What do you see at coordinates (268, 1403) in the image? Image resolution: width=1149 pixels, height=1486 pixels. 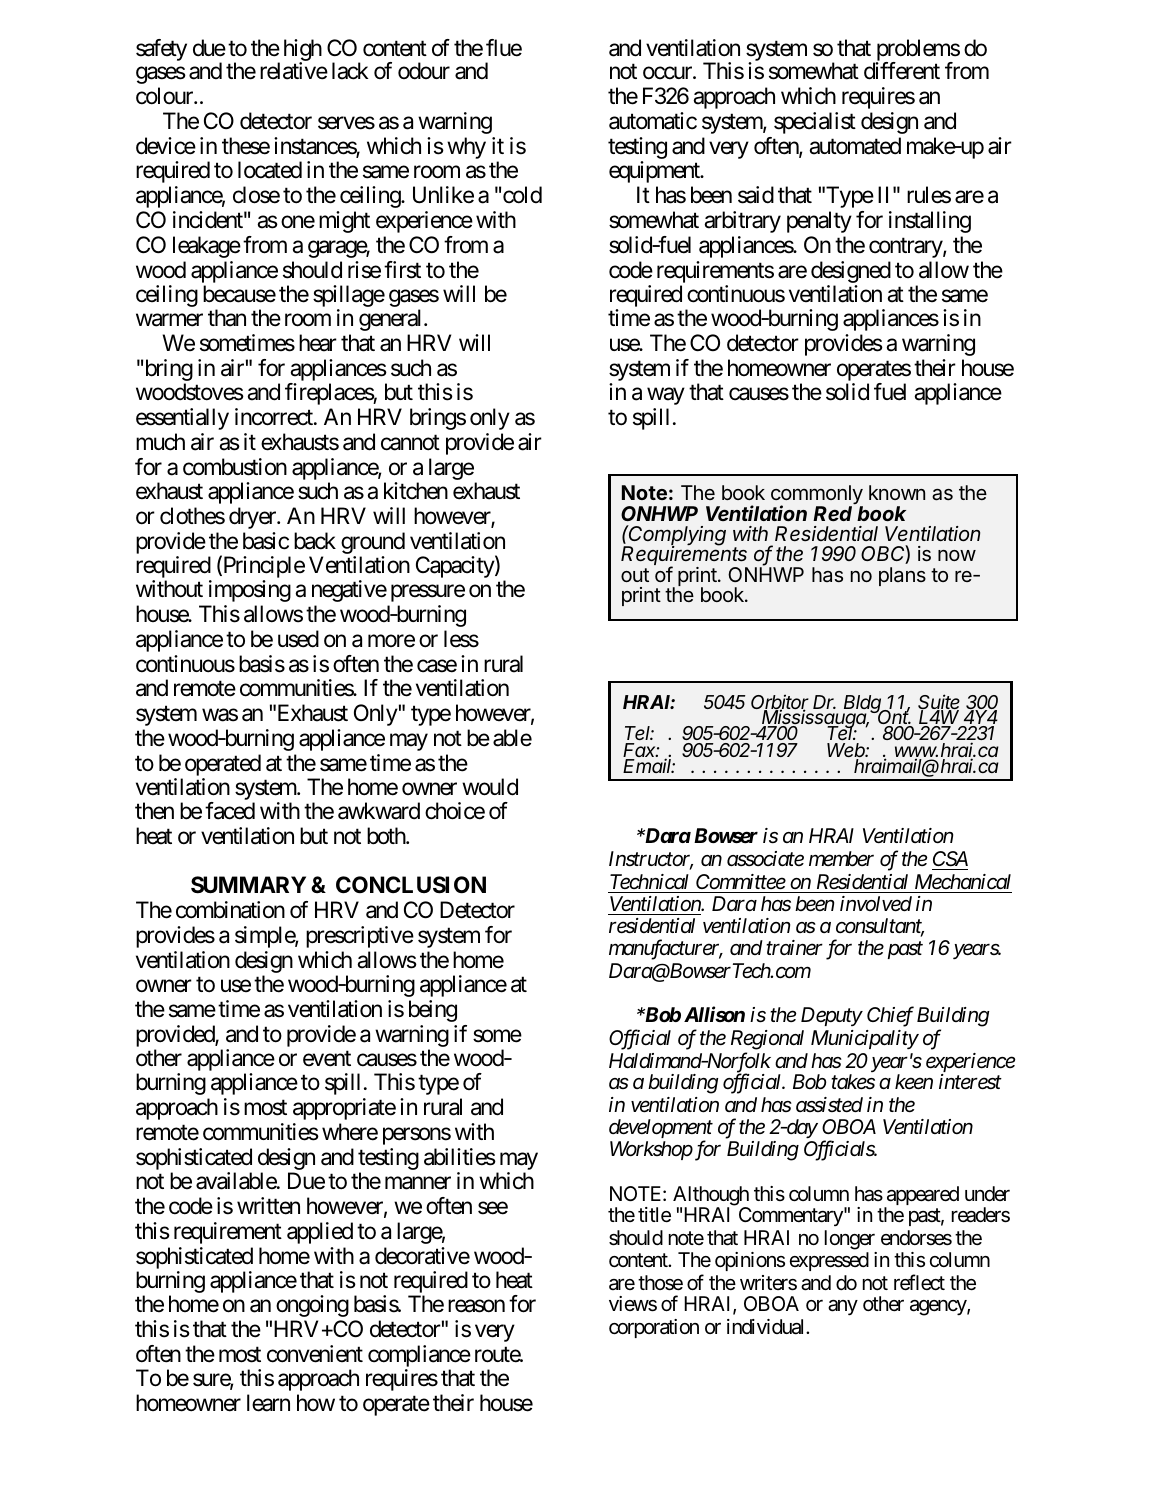 I see `learn` at bounding box center [268, 1403].
